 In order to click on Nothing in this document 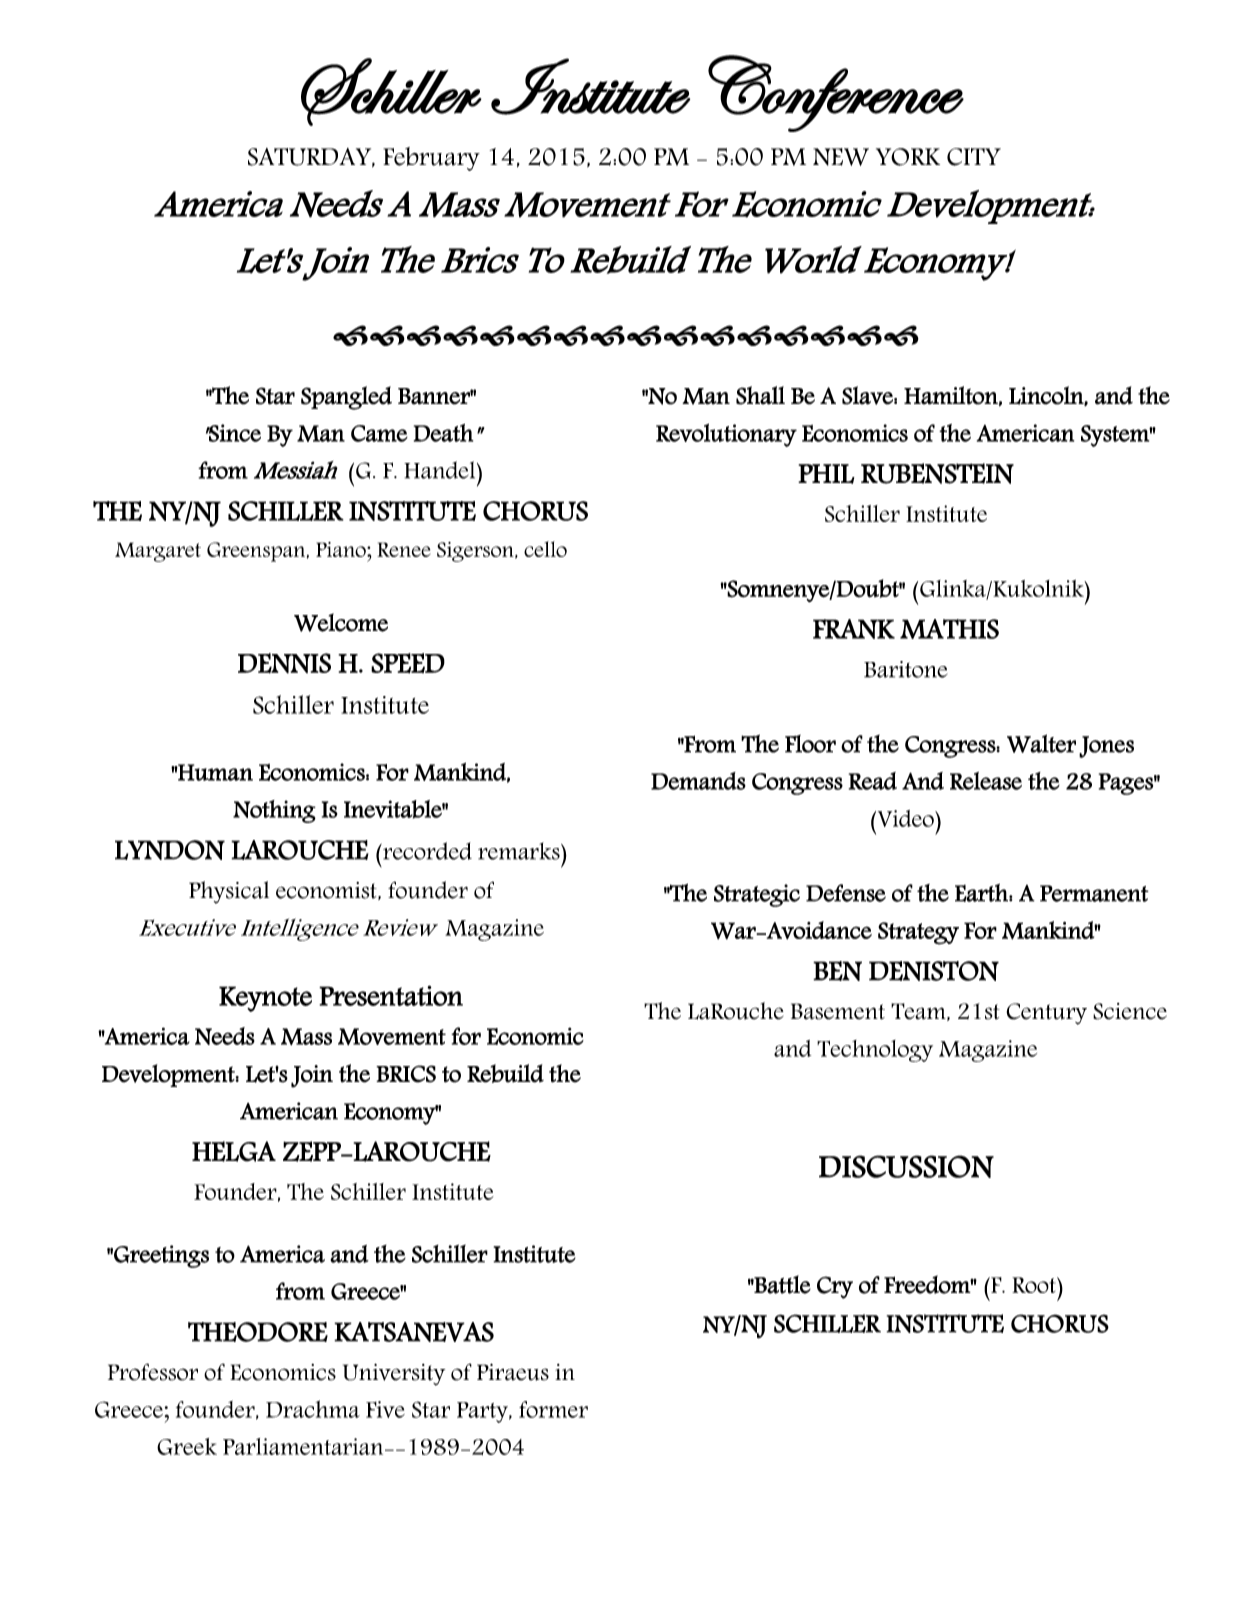, I will do `click(274, 811)`.
